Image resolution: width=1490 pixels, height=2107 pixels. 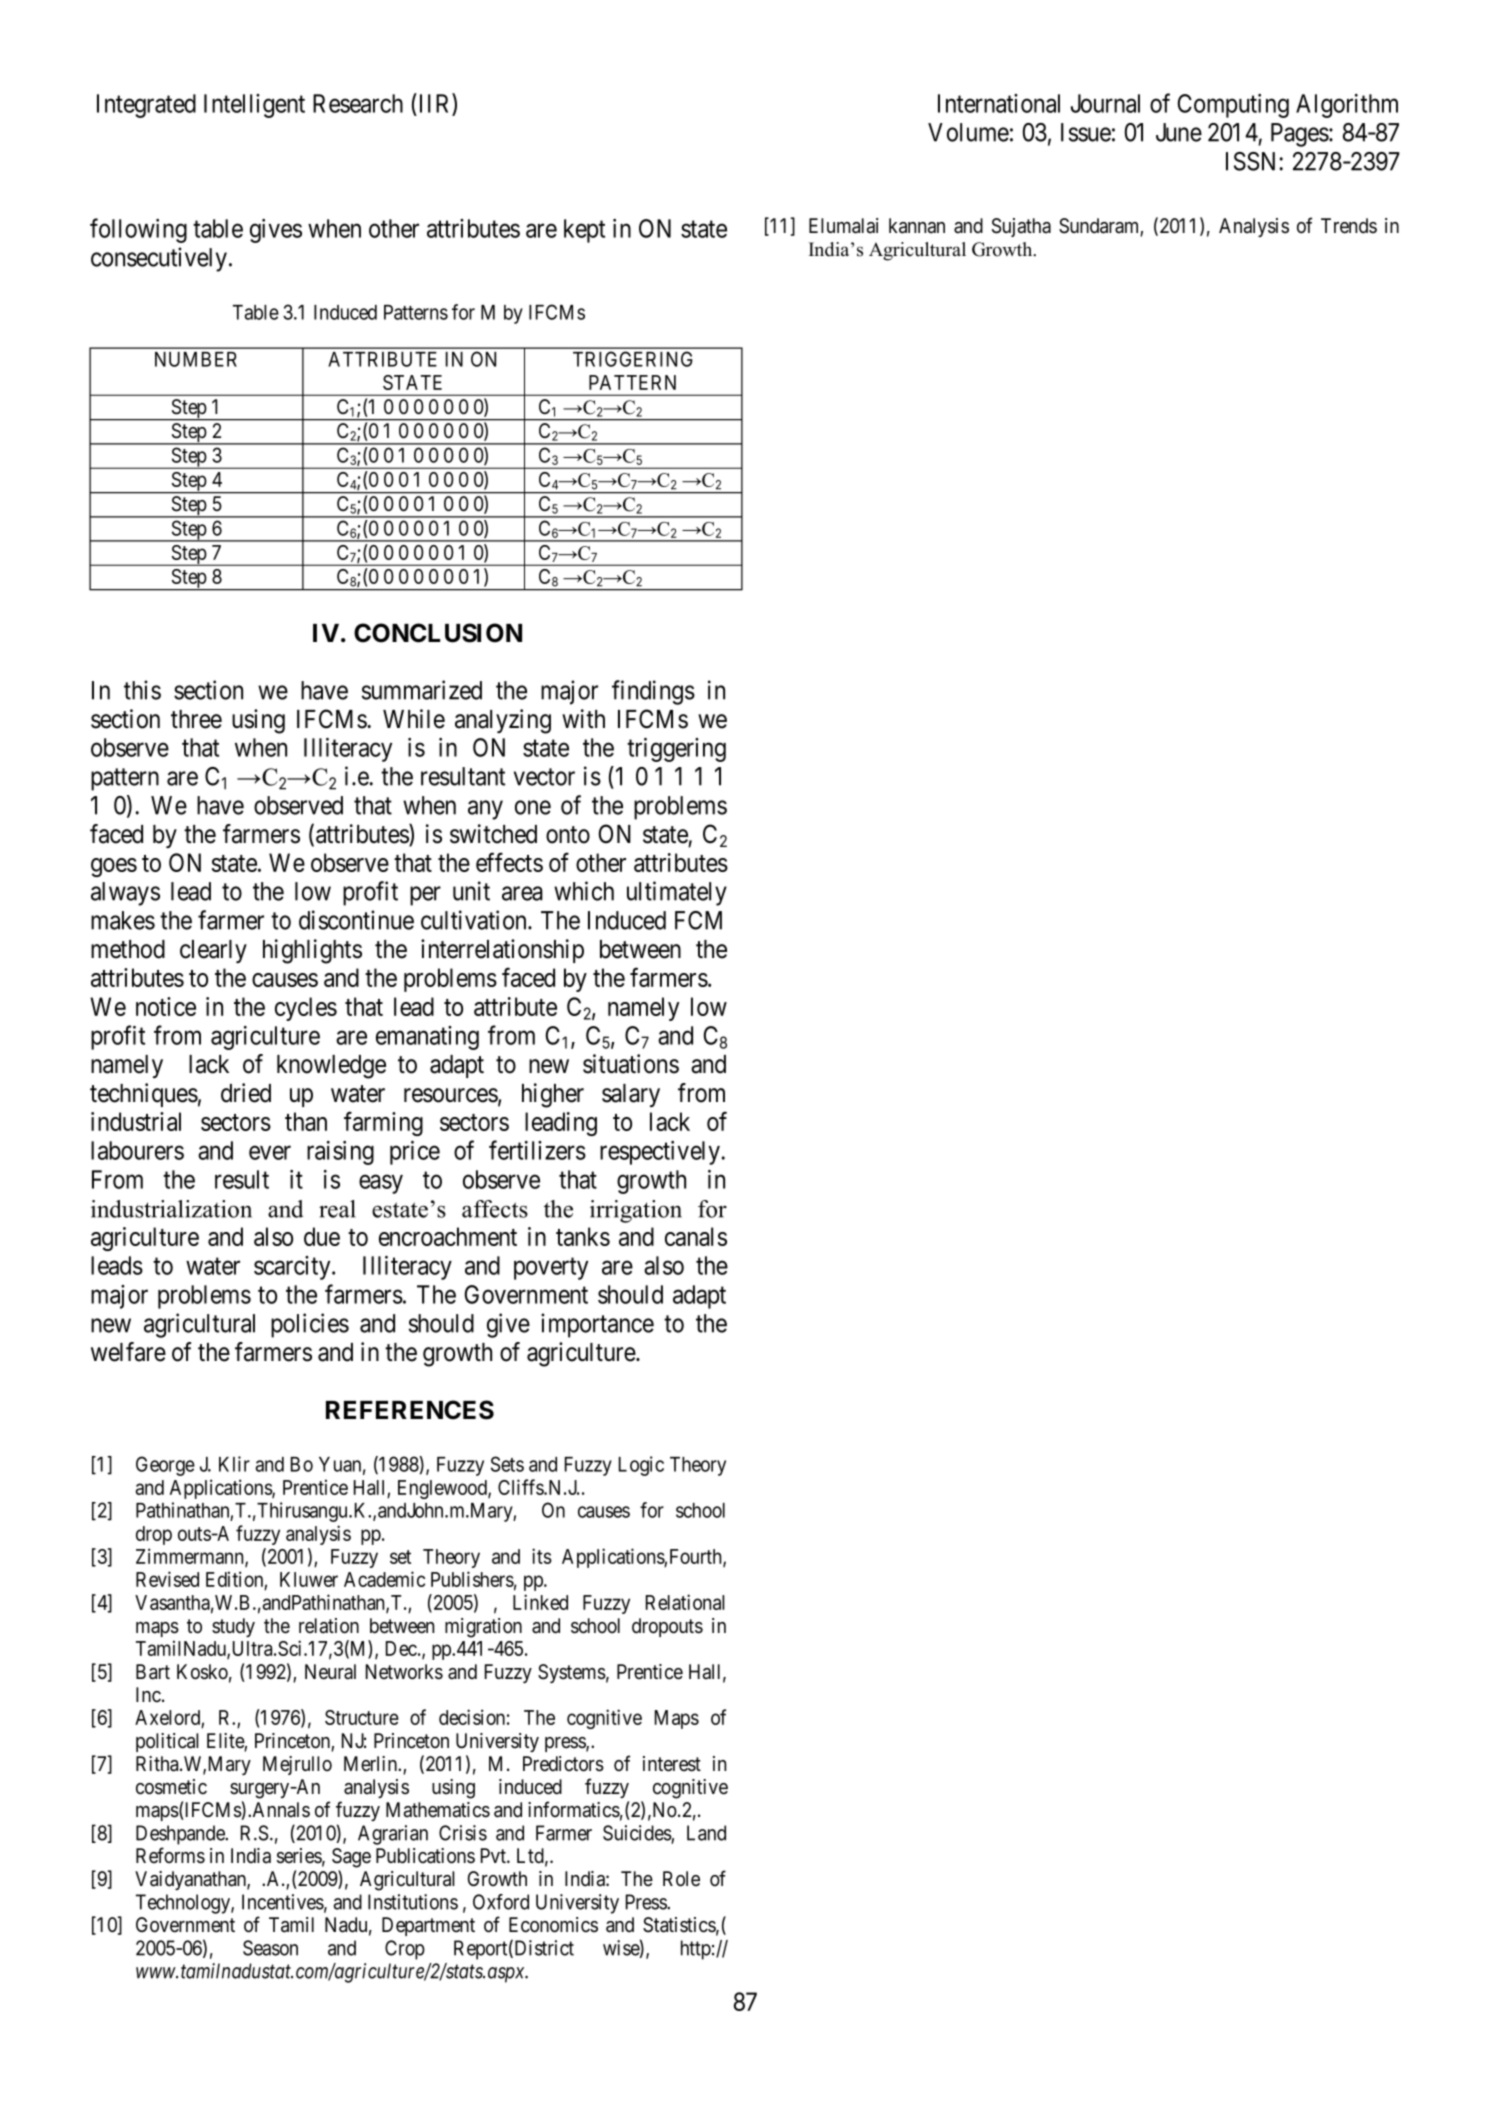 I want to click on Season, so click(x=270, y=1948).
